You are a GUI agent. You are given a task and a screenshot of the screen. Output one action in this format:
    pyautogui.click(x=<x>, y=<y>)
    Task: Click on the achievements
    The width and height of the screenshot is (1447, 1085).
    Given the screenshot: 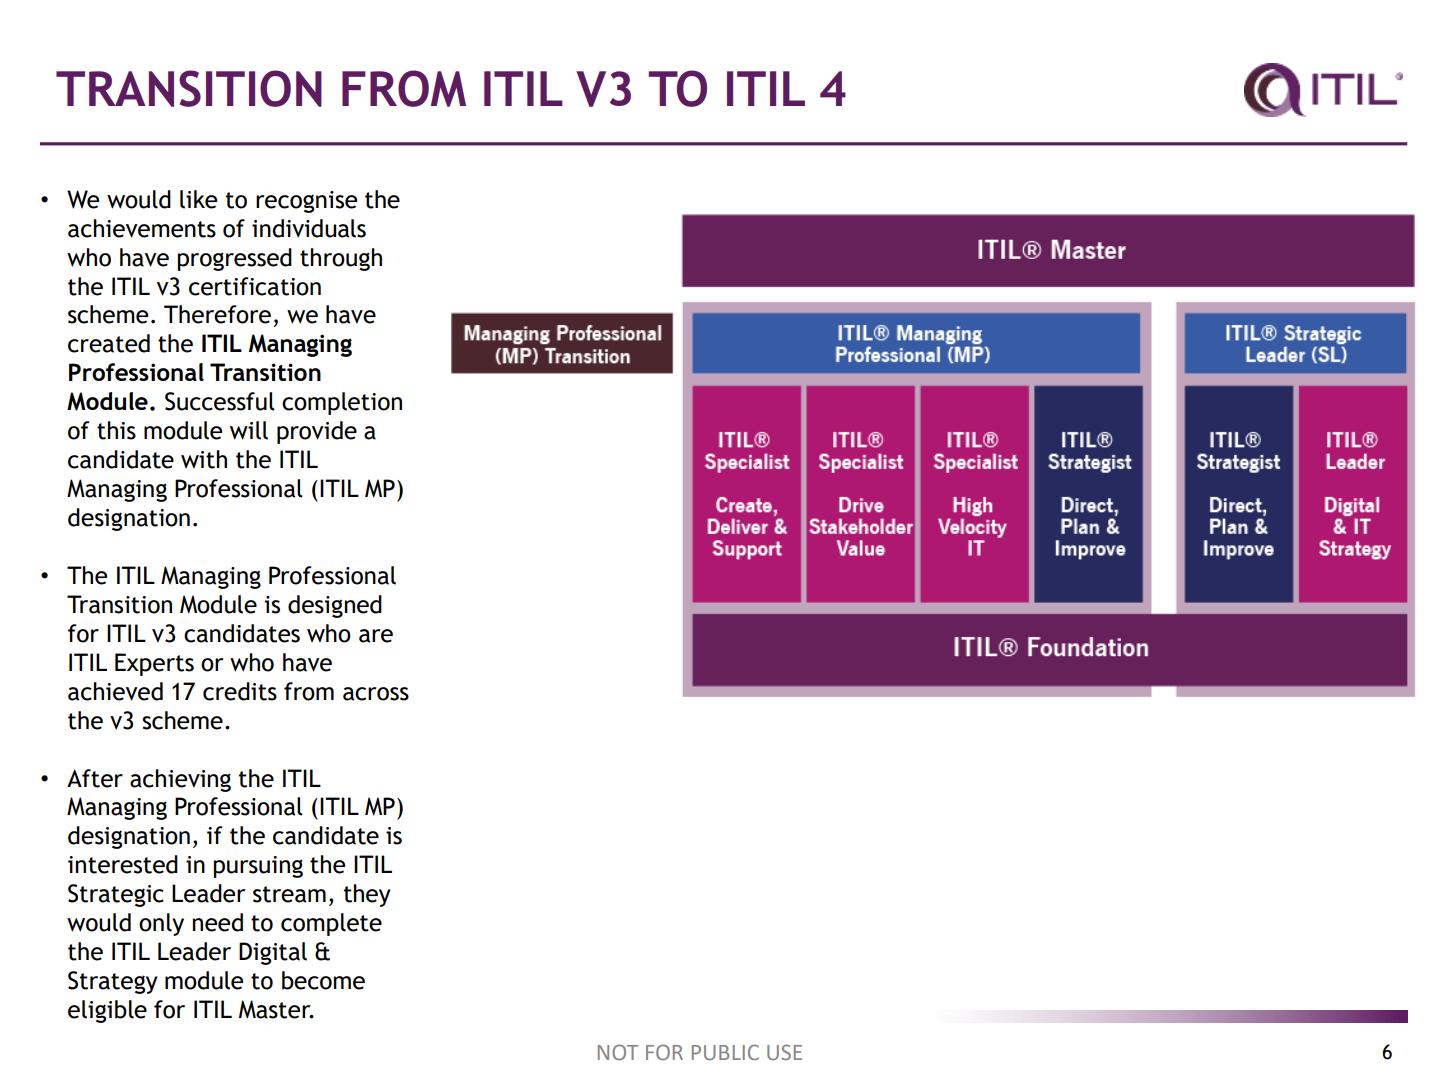 What is the action you would take?
    pyautogui.click(x=142, y=228)
